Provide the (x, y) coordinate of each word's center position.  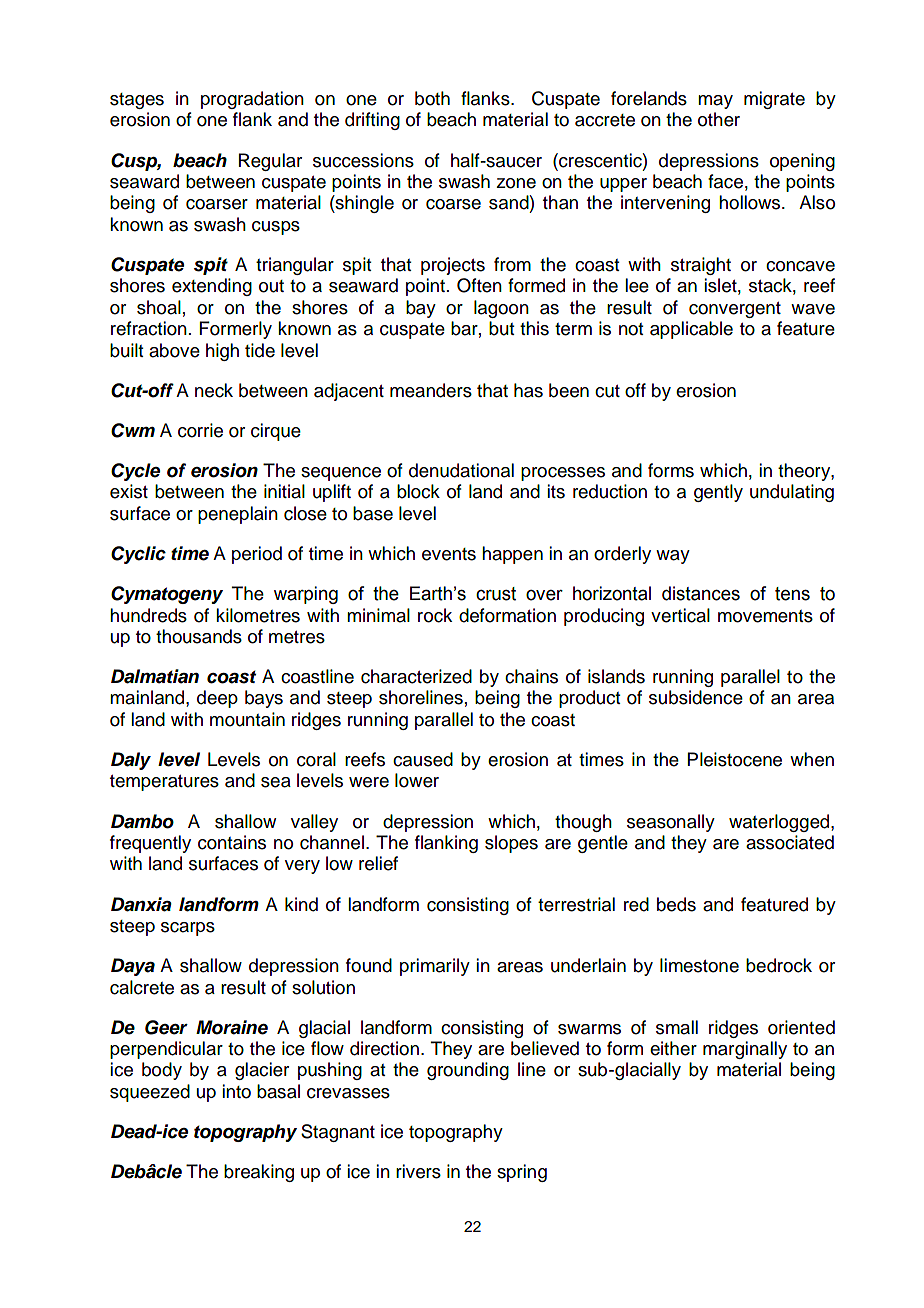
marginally (745, 1050)
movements (765, 616)
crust (496, 594)
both (432, 98)
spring (522, 1173)
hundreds (148, 615)
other (719, 119)
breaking (259, 1173)
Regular (270, 162)
